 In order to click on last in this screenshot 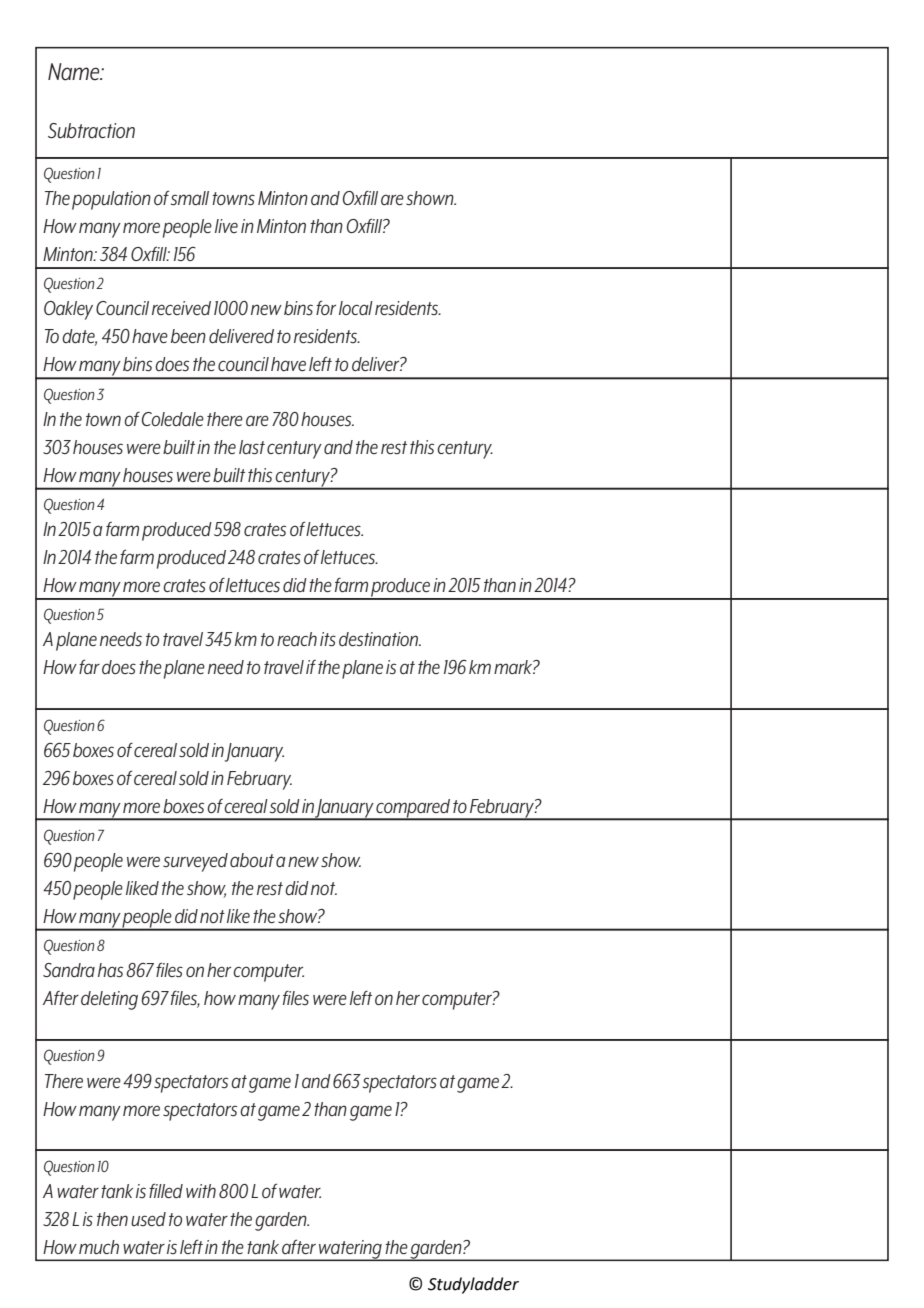, I will do `click(252, 447)`.
